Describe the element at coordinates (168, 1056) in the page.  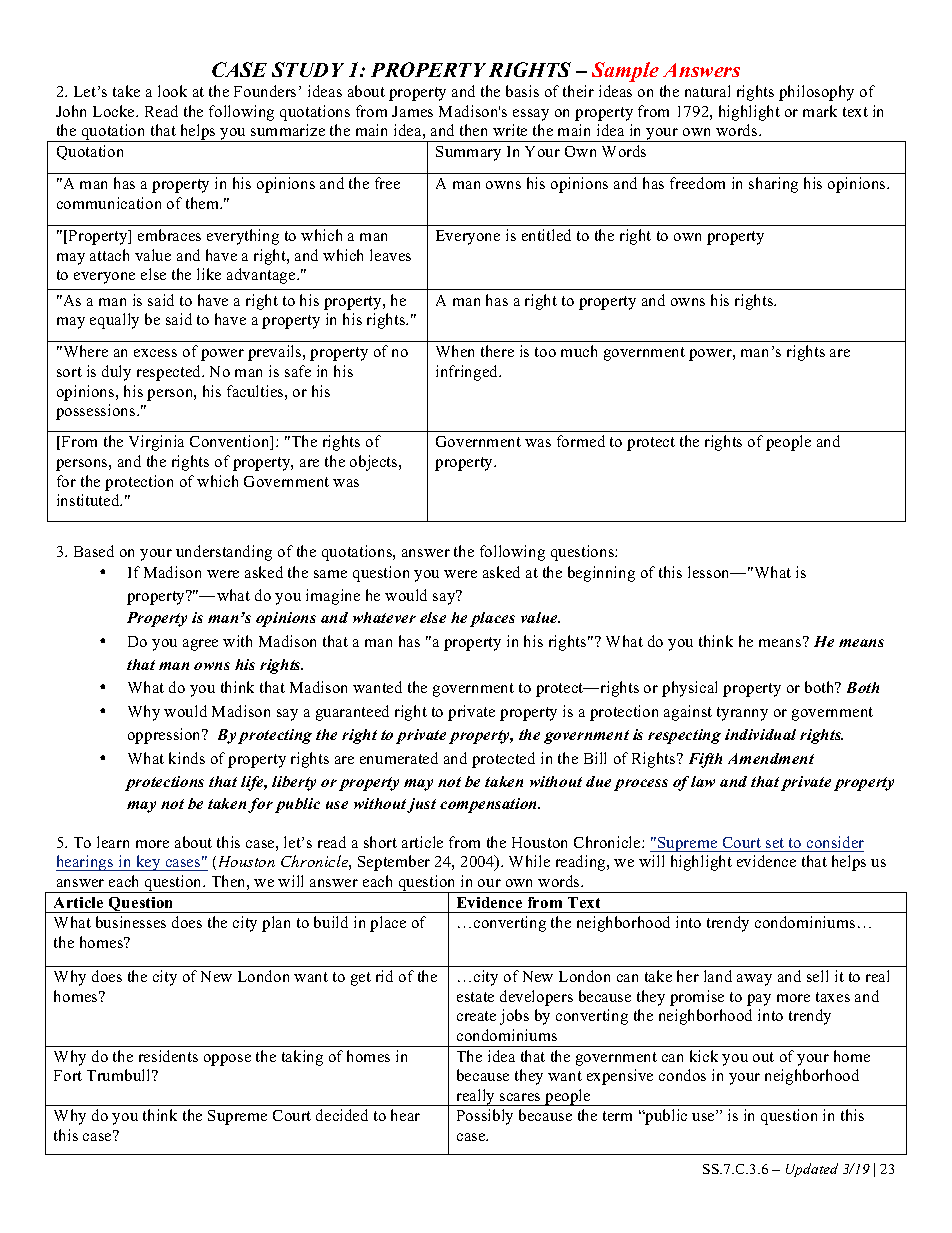
I see `residents` at that location.
